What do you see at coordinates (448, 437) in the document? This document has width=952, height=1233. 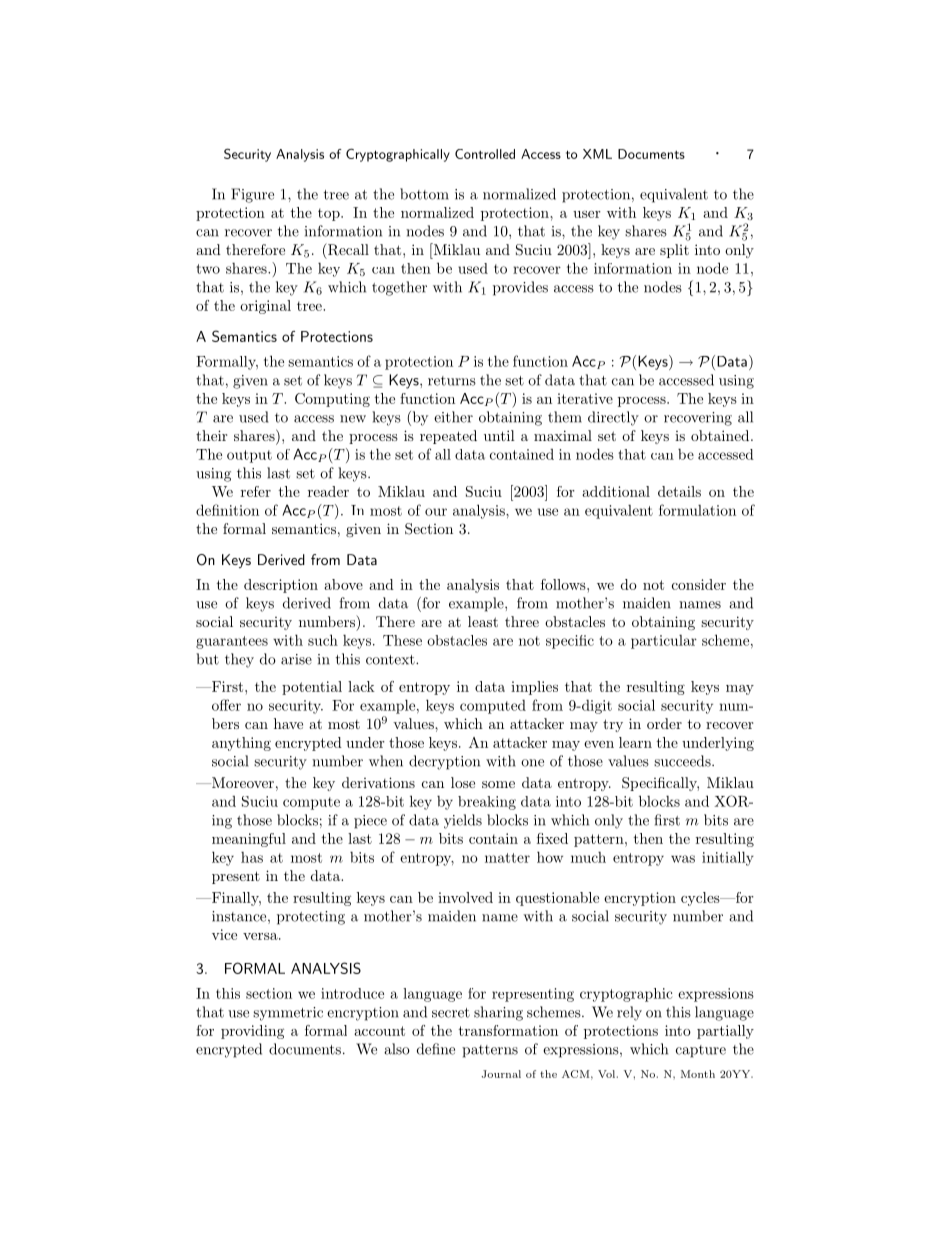 I see `repeated` at bounding box center [448, 437].
